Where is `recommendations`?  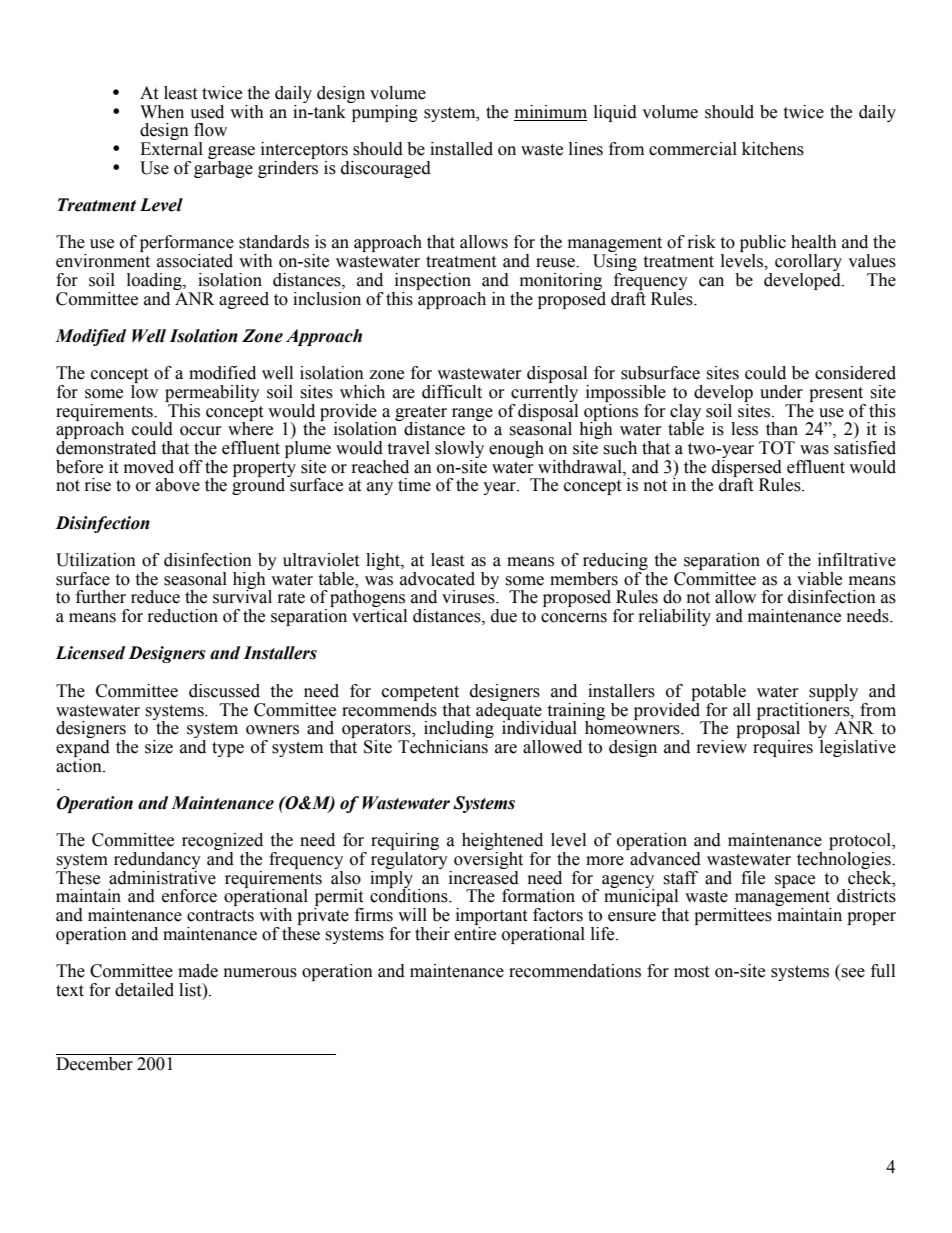 recommendations is located at coordinates (575, 971).
